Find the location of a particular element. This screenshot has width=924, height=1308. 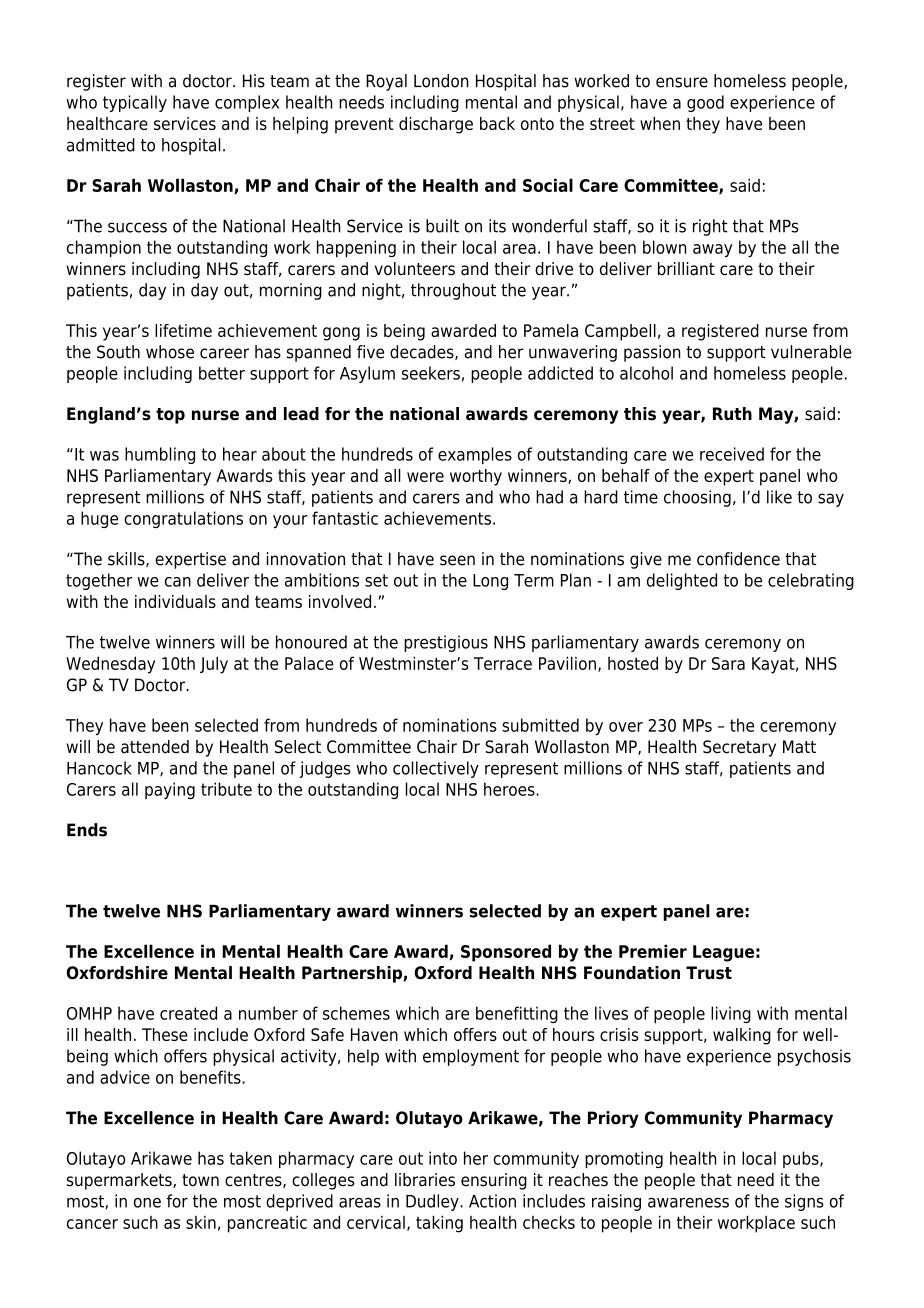

awareness is located at coordinates (688, 1203).
